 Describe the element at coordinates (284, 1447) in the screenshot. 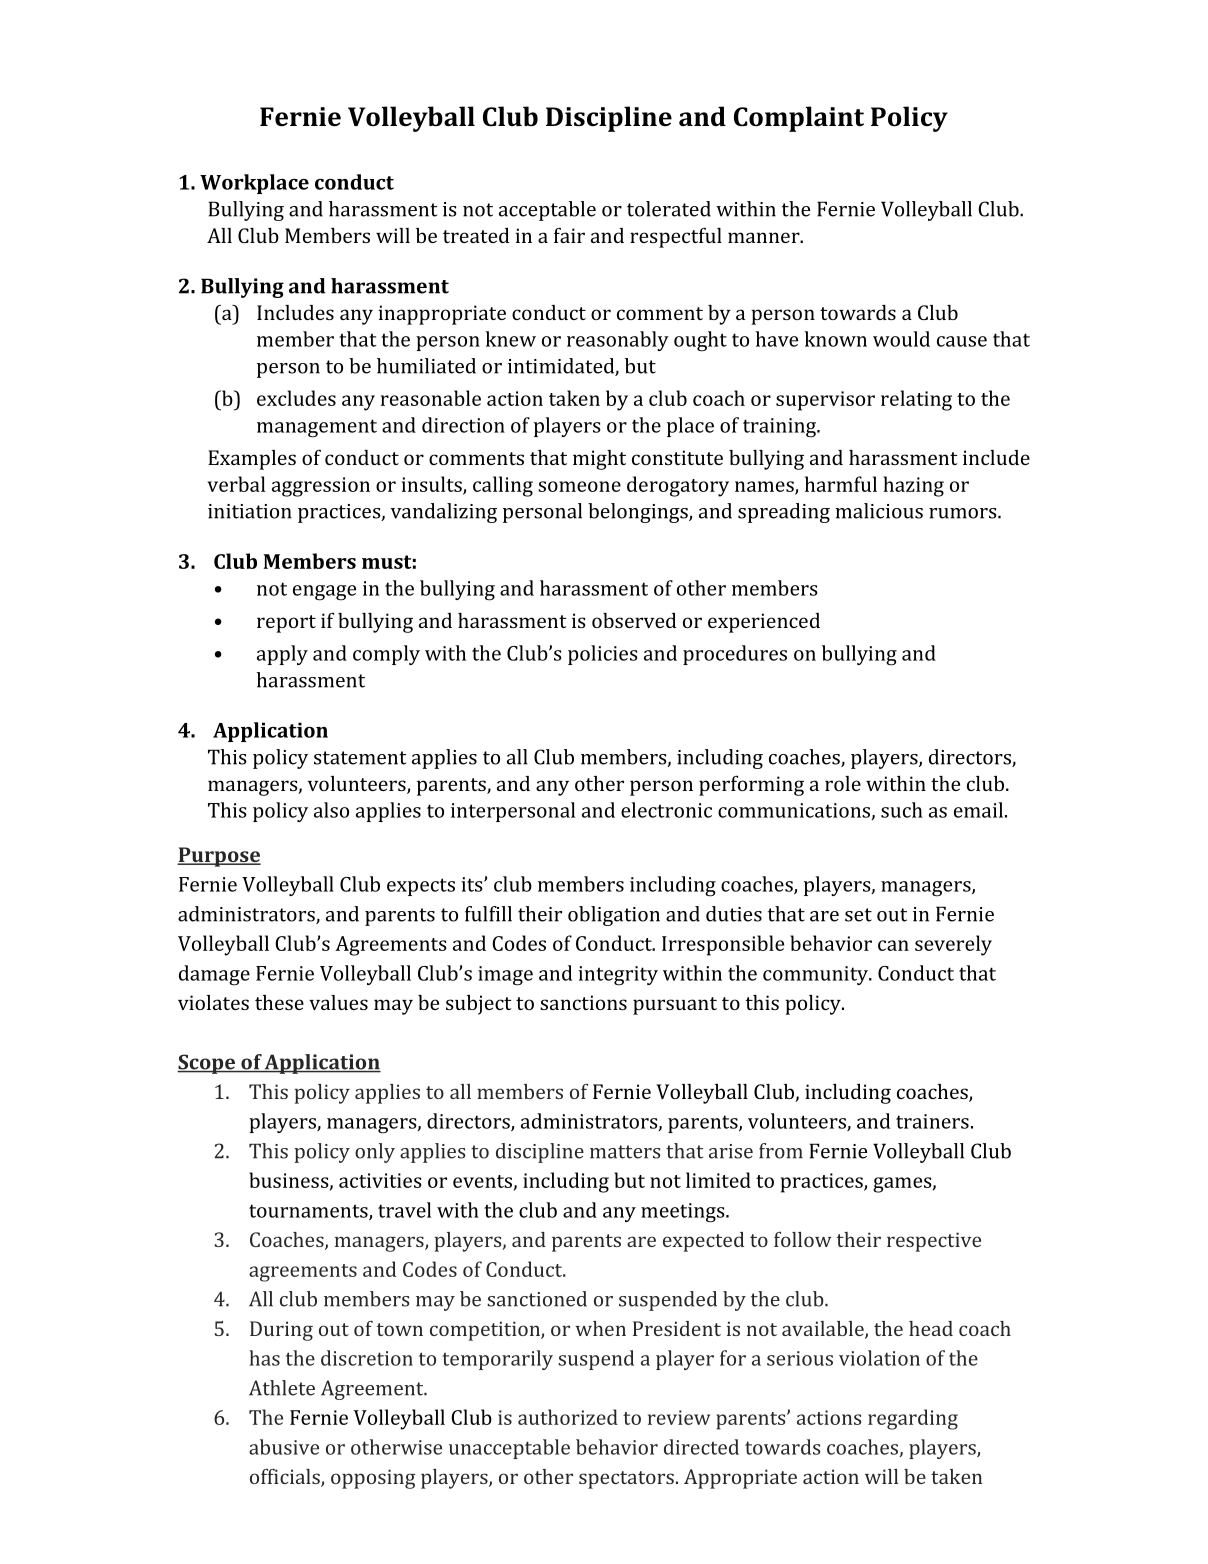

I see `abusive` at that location.
